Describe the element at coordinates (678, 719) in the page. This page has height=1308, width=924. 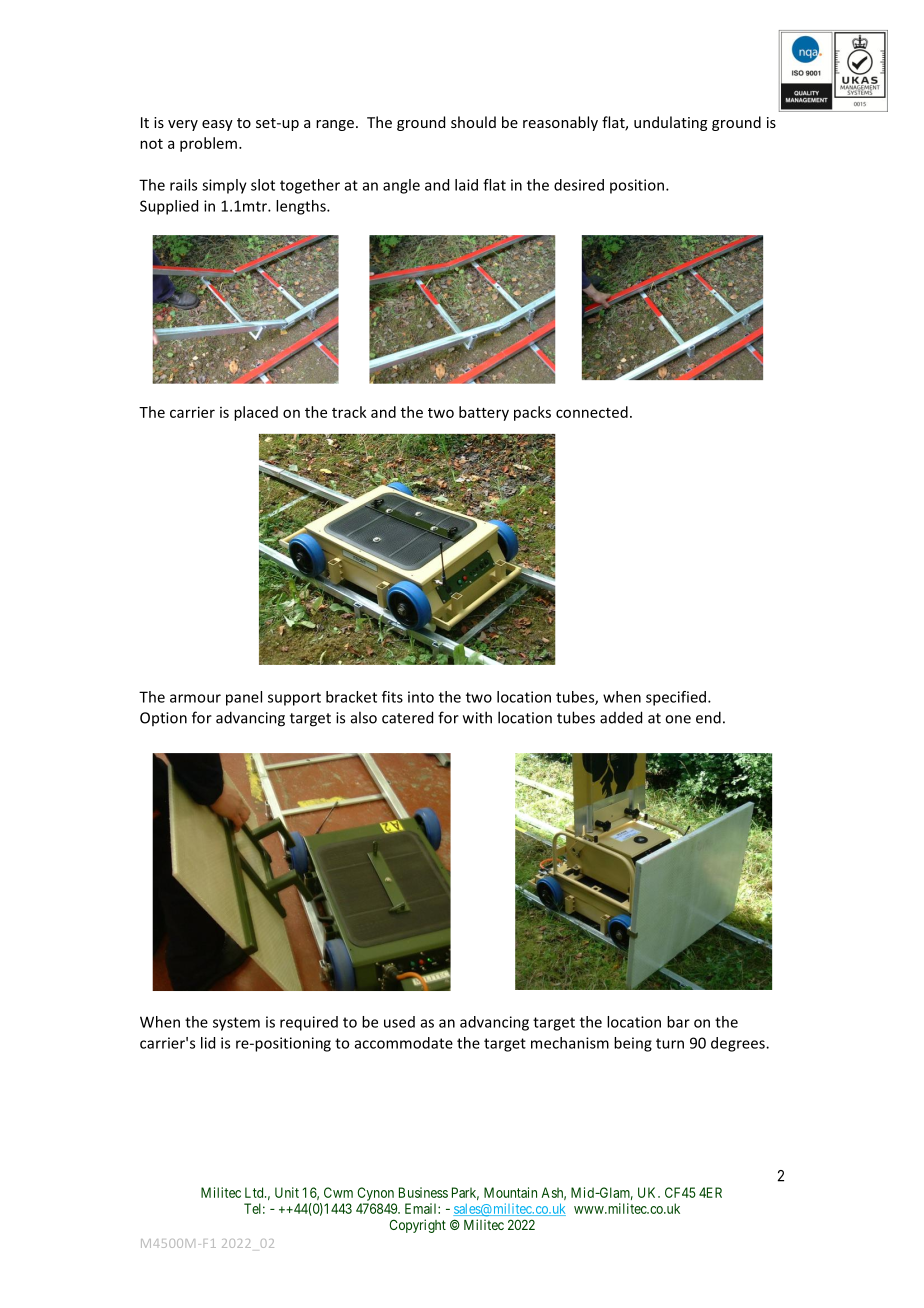
I see `one` at that location.
